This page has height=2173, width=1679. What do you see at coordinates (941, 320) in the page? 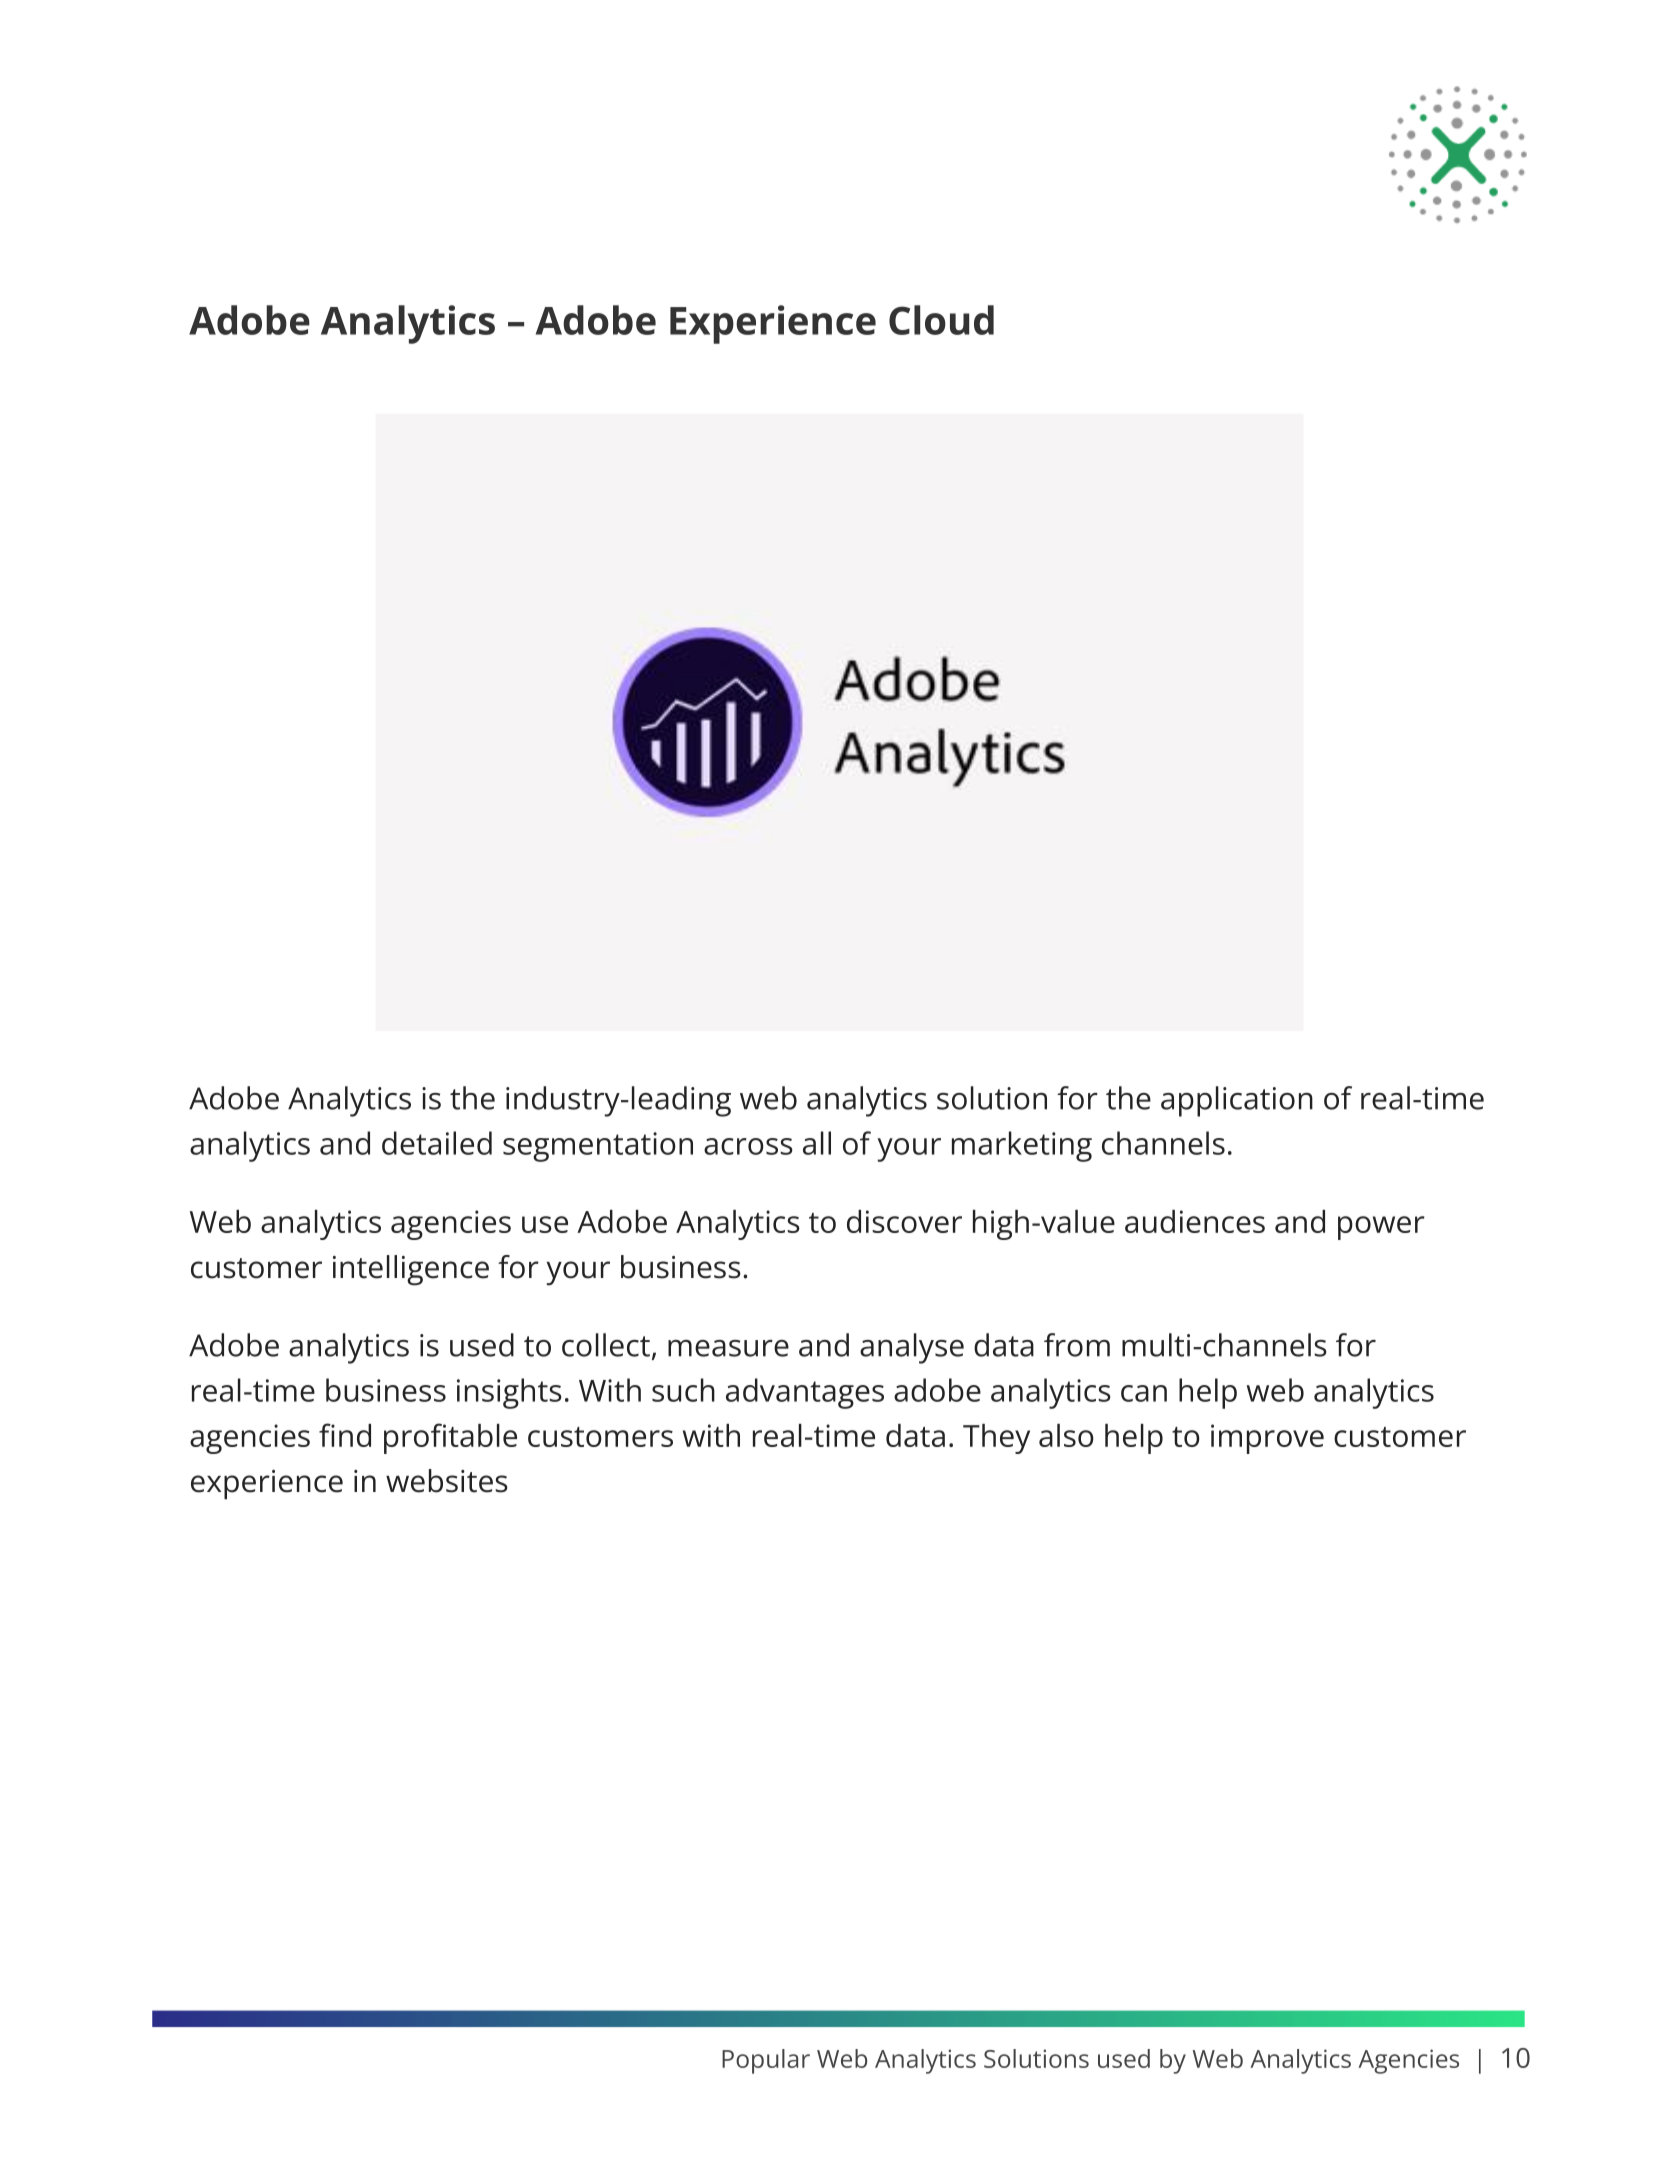
I see `Cloud` at bounding box center [941, 320].
